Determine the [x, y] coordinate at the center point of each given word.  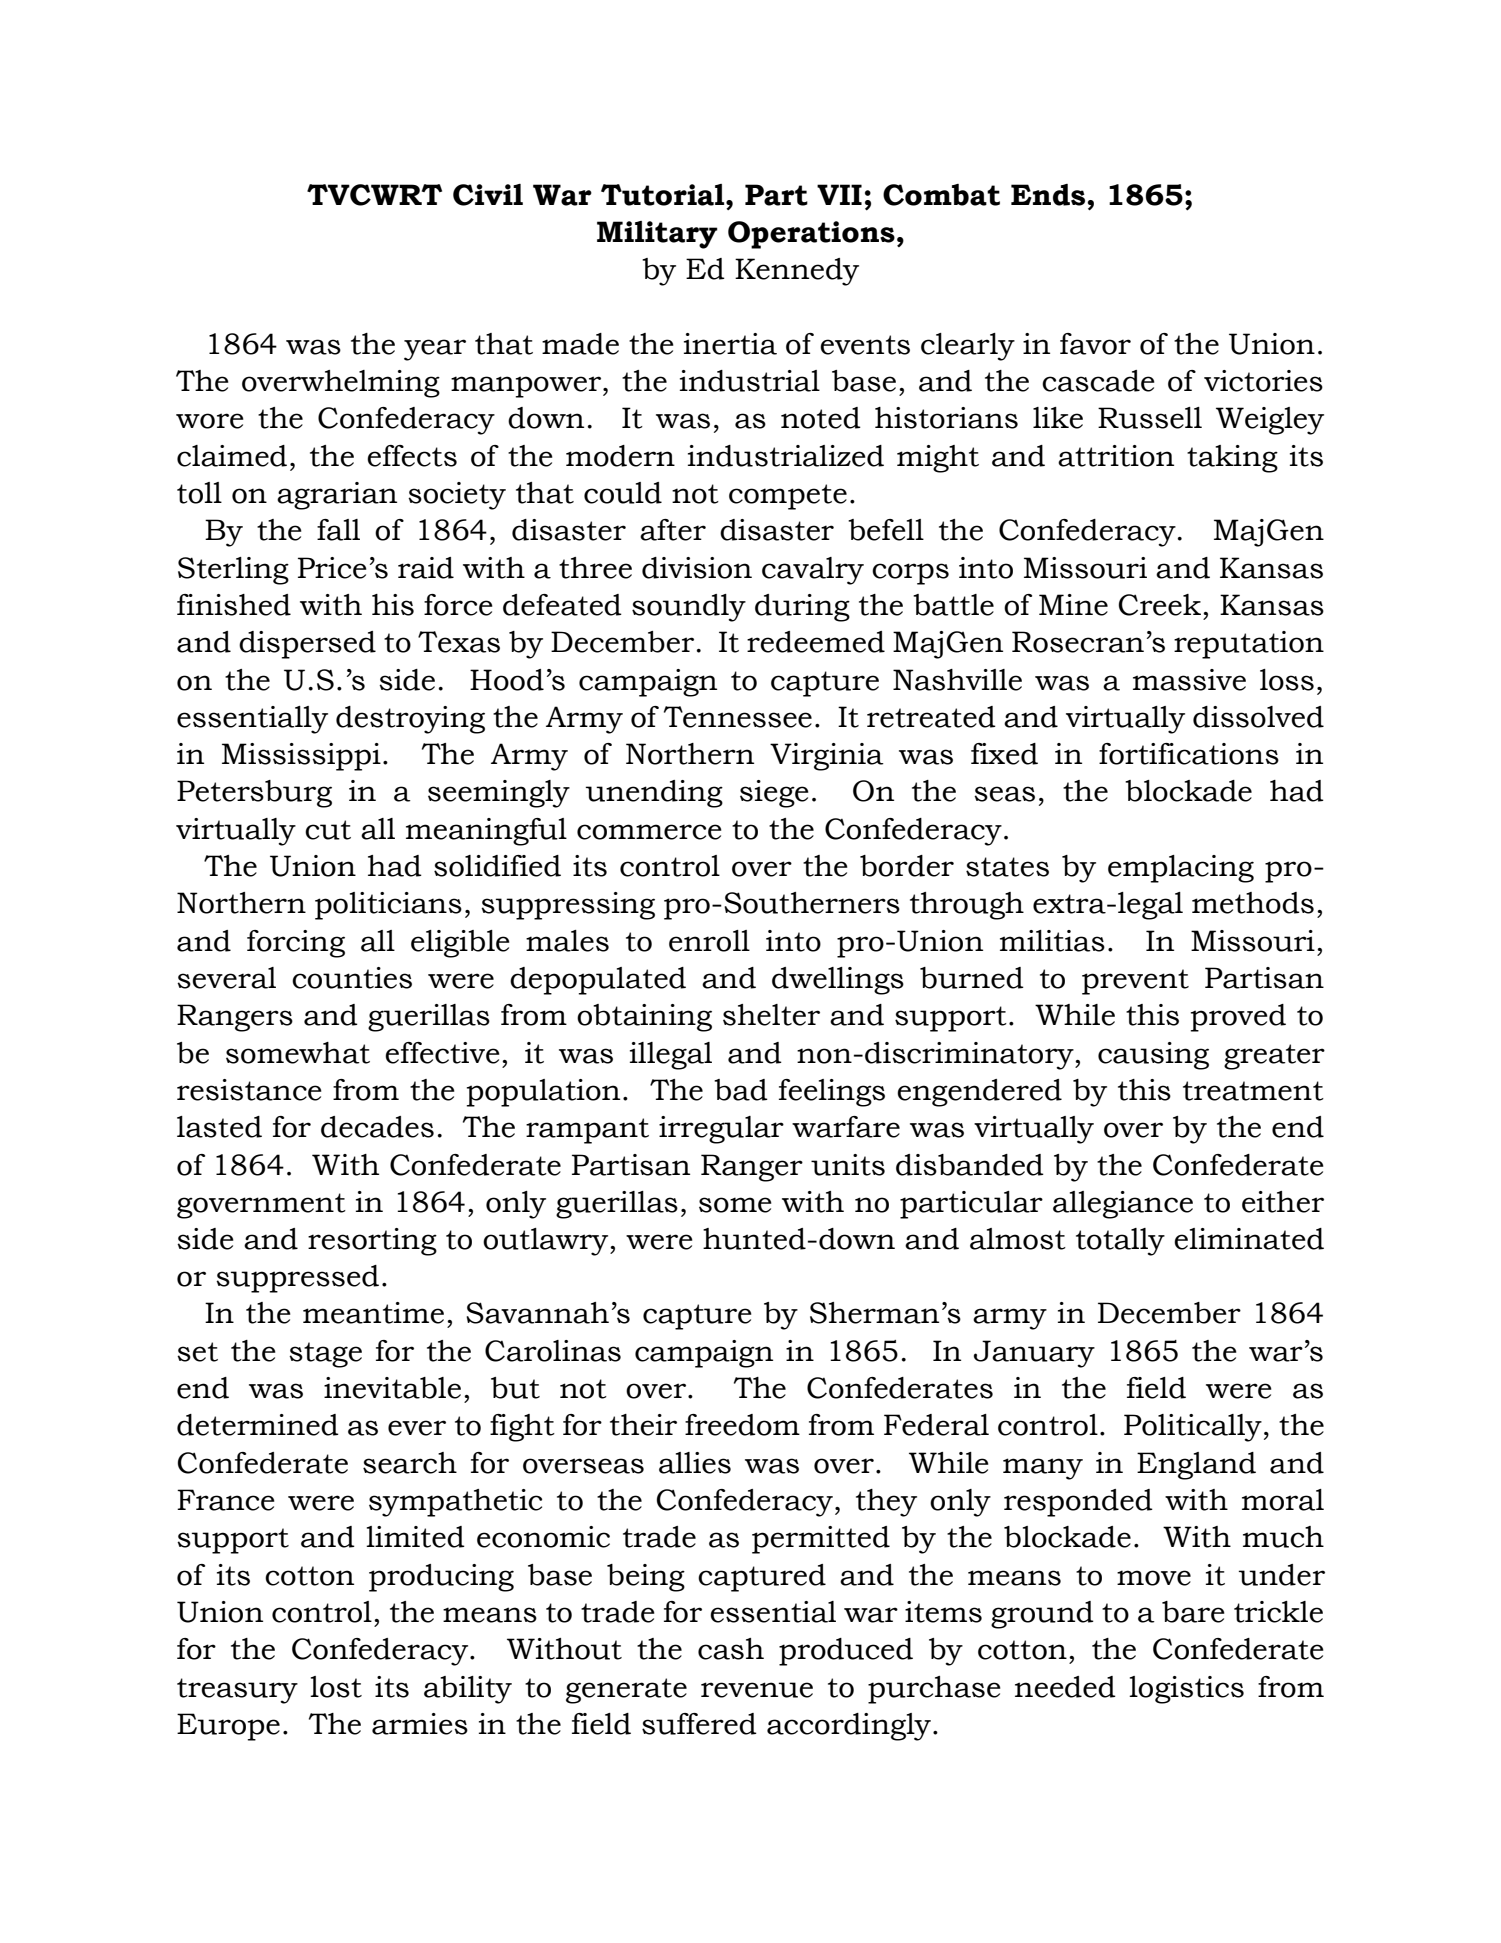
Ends [1049, 195]
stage [325, 1355]
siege [774, 794]
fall [338, 530]
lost [336, 1687]
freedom [742, 1425]
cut [328, 830]
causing [1153, 1056]
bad [741, 1090]
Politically [1193, 1428]
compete [788, 497]
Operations [811, 235]
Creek [1161, 605]
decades [377, 1127]
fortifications [1189, 754]
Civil [488, 195]
